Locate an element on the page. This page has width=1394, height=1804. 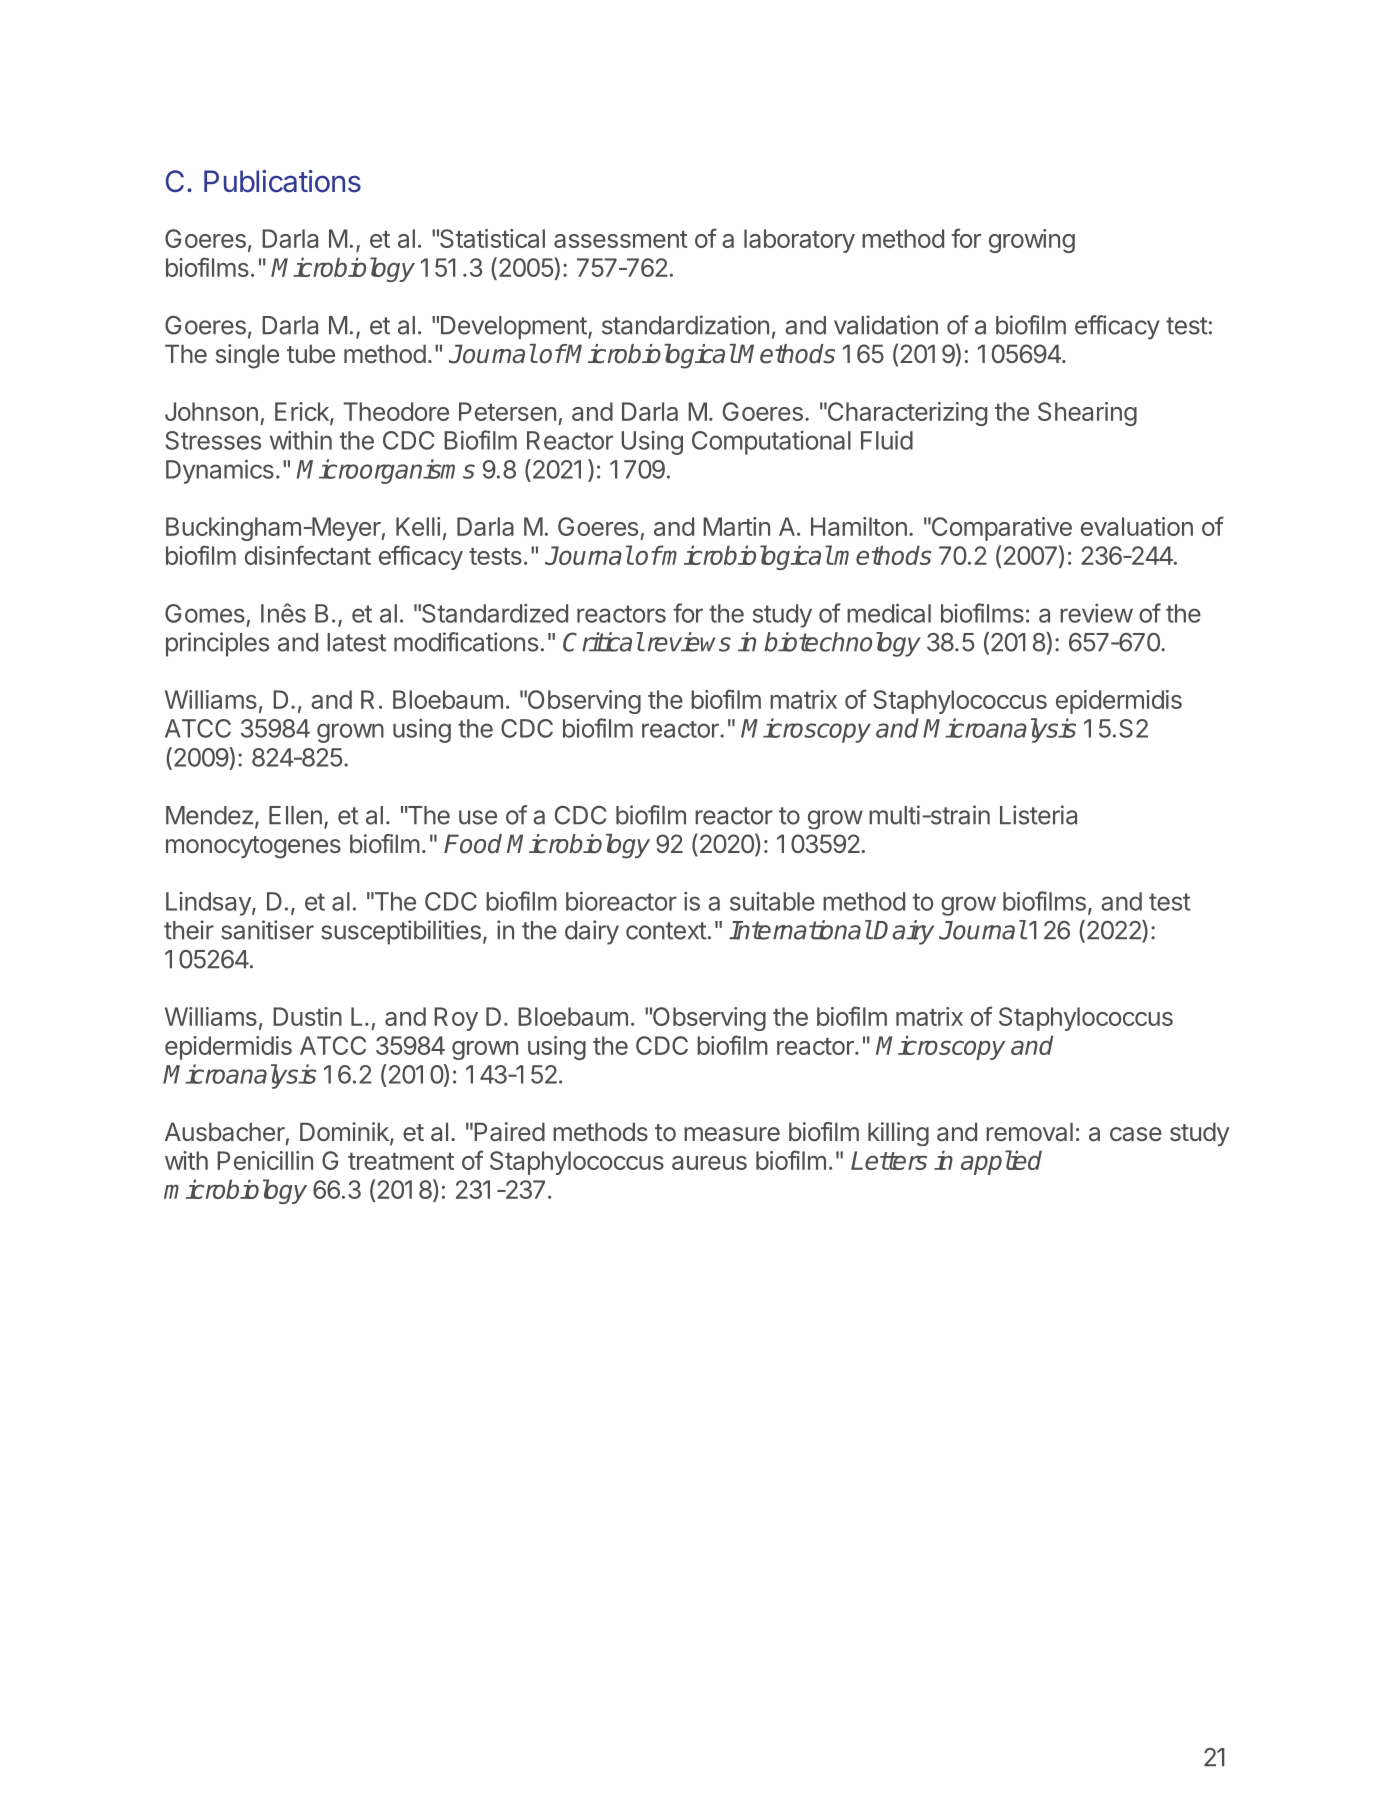
assessment is located at coordinates (621, 239).
